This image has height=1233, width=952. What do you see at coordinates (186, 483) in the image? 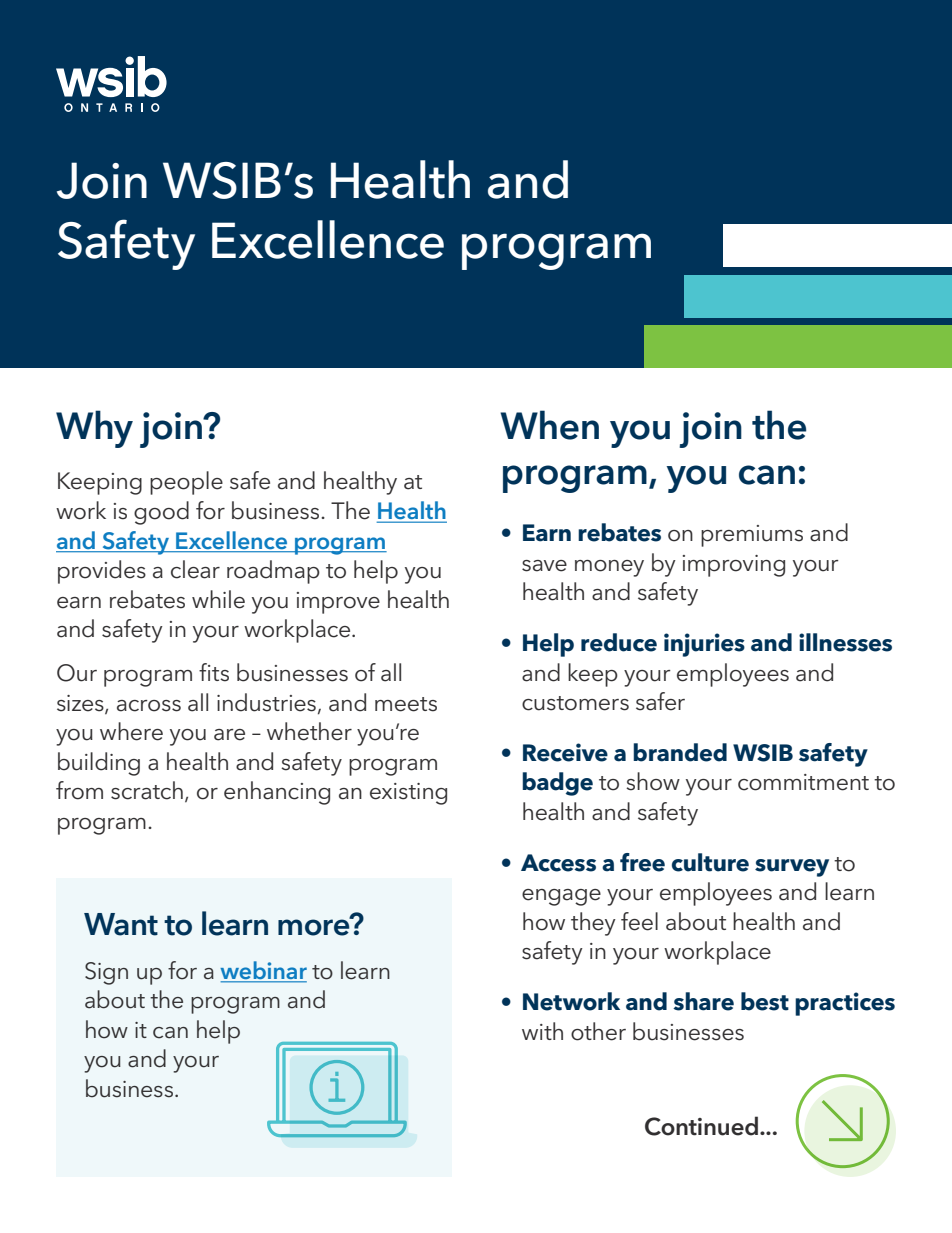
I see `people` at bounding box center [186, 483].
